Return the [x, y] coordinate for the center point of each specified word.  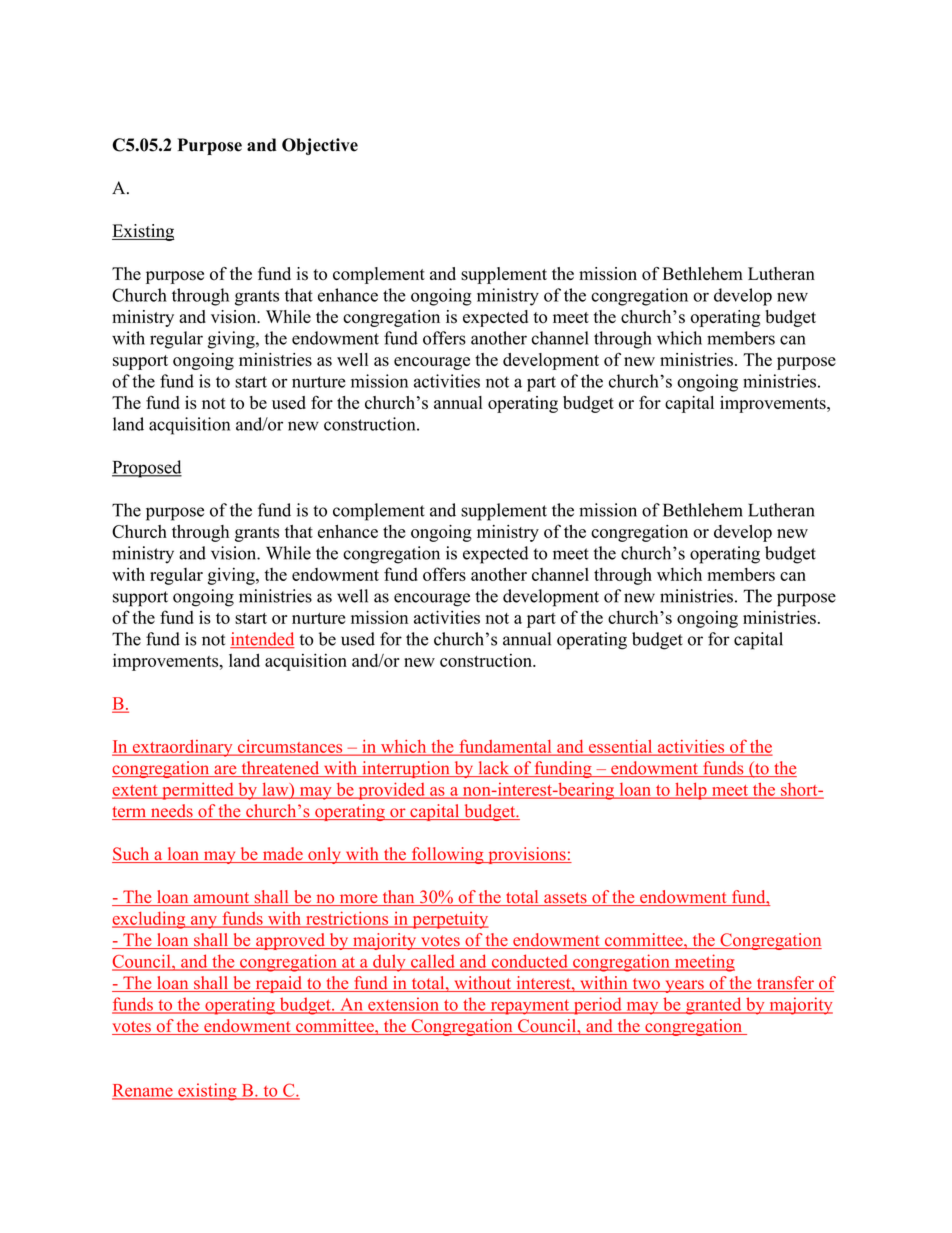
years [684, 986]
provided [391, 791]
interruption [406, 769]
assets [565, 899]
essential [620, 747]
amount [221, 899]
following [447, 855]
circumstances [290, 747]
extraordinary [182, 748]
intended [262, 640]
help [691, 791]
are [225, 771]
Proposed [147, 469]
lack [494, 769]
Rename [143, 1091]
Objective [320, 146]
